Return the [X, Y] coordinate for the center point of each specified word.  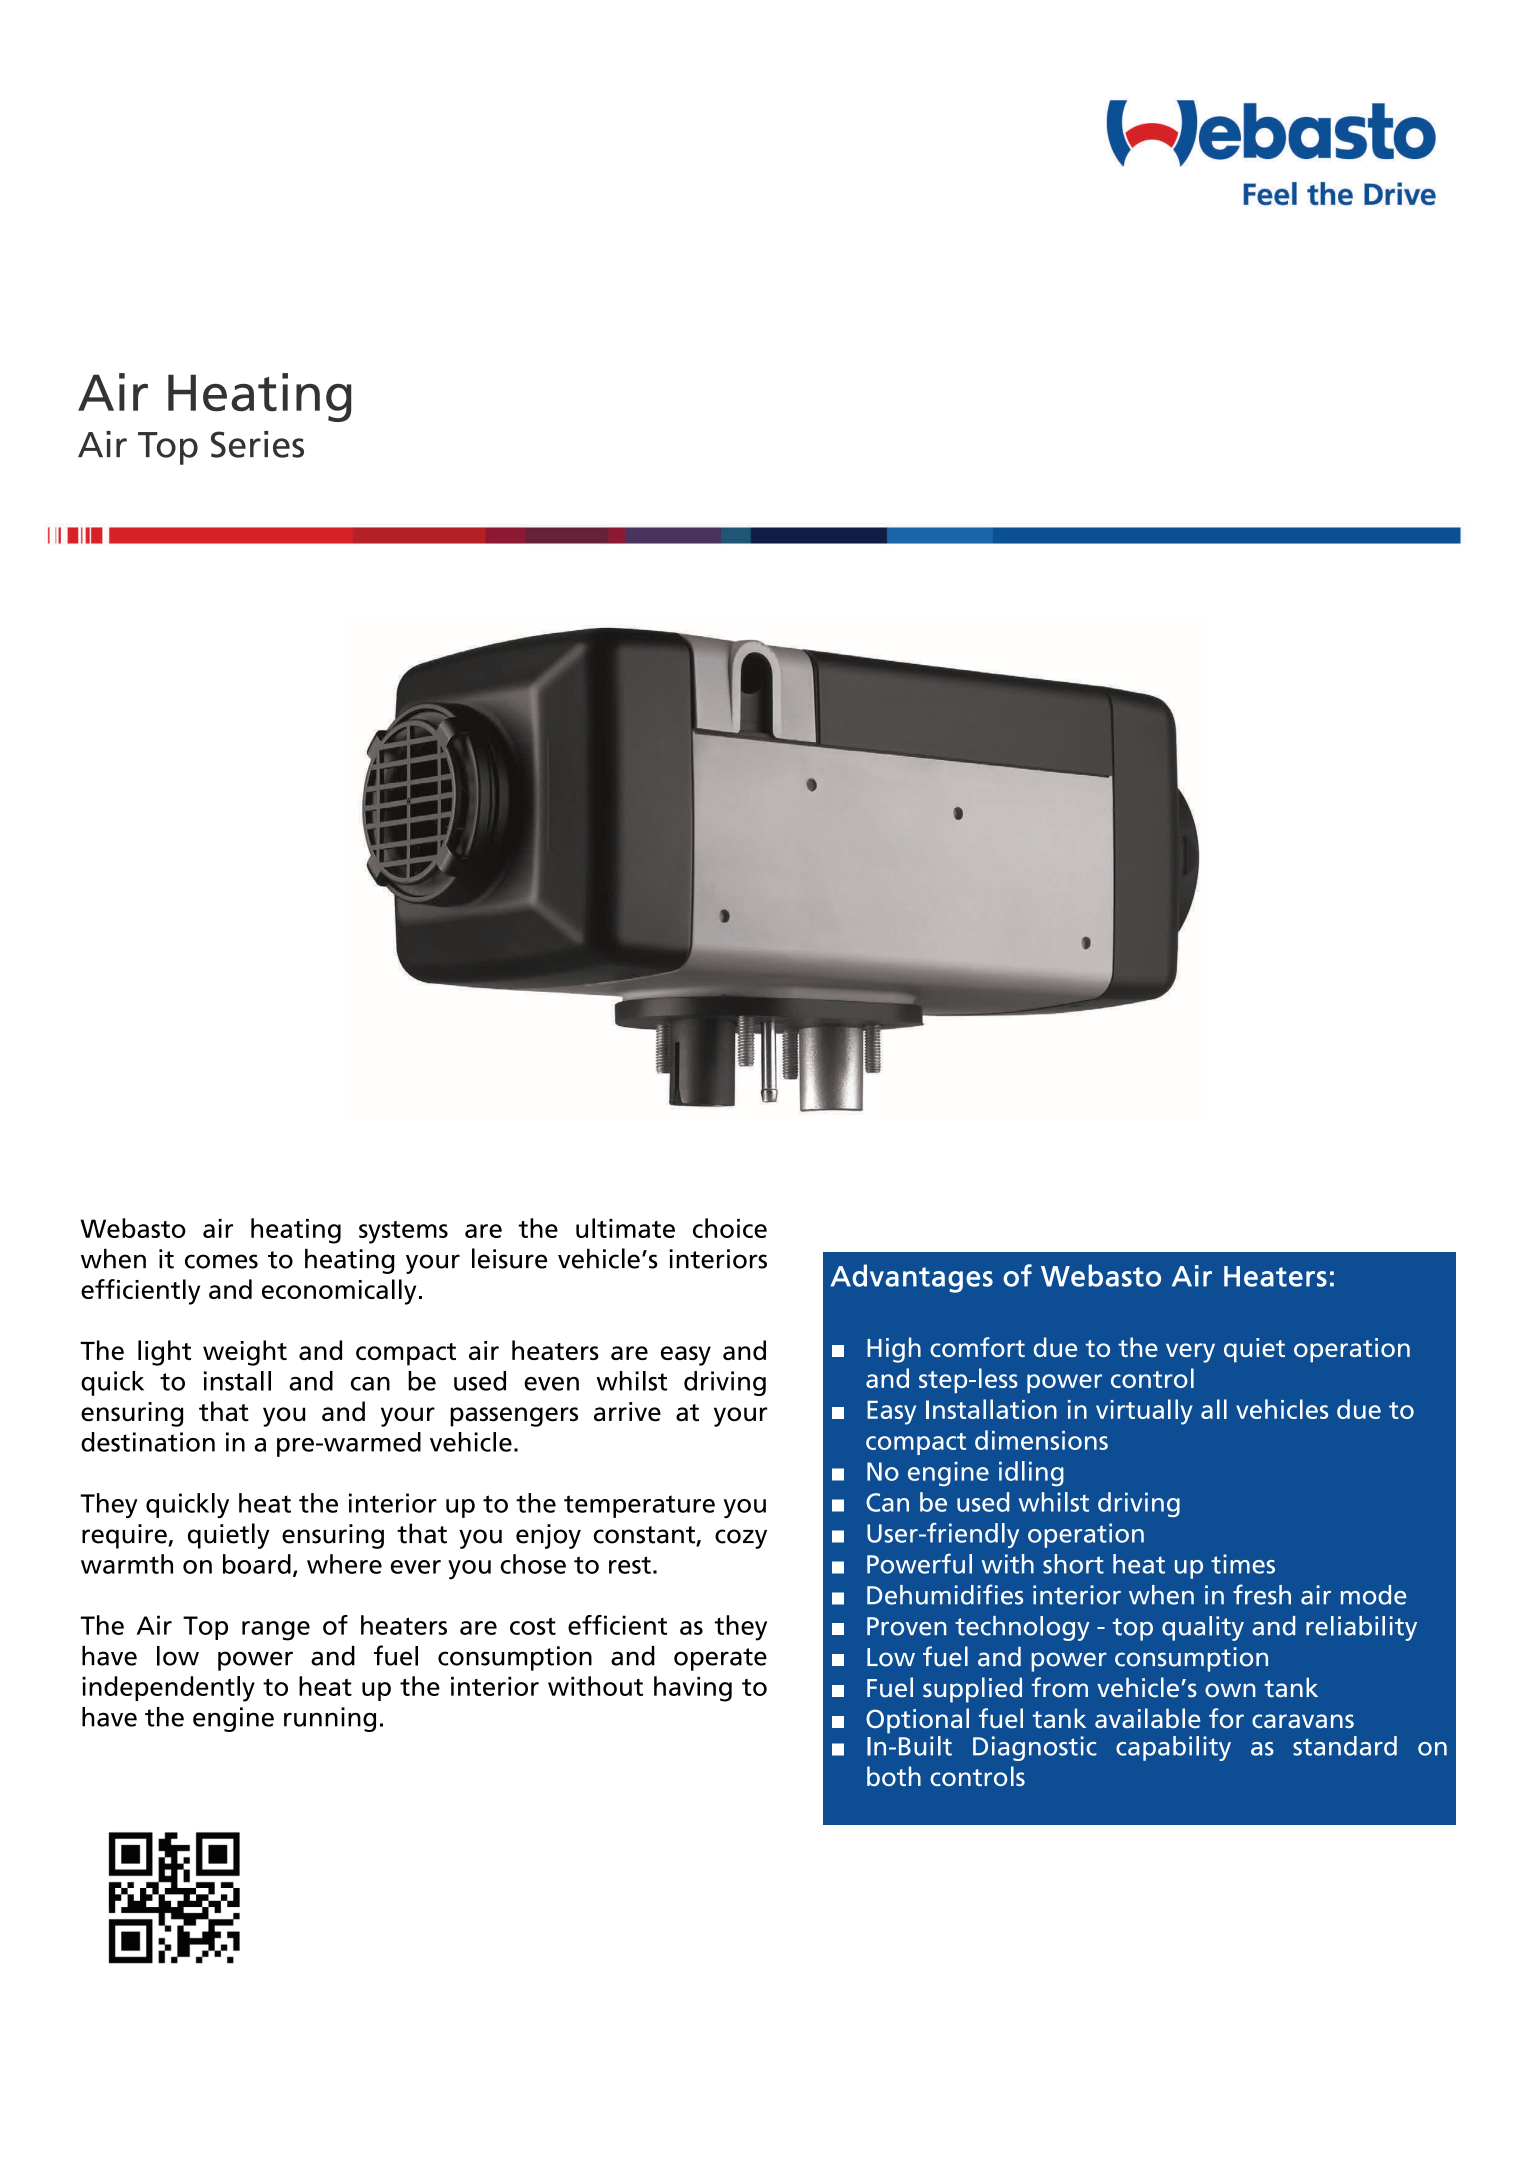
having [693, 1689]
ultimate [625, 1228]
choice [730, 1228]
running [330, 1719]
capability [1173, 1748]
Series [257, 444]
